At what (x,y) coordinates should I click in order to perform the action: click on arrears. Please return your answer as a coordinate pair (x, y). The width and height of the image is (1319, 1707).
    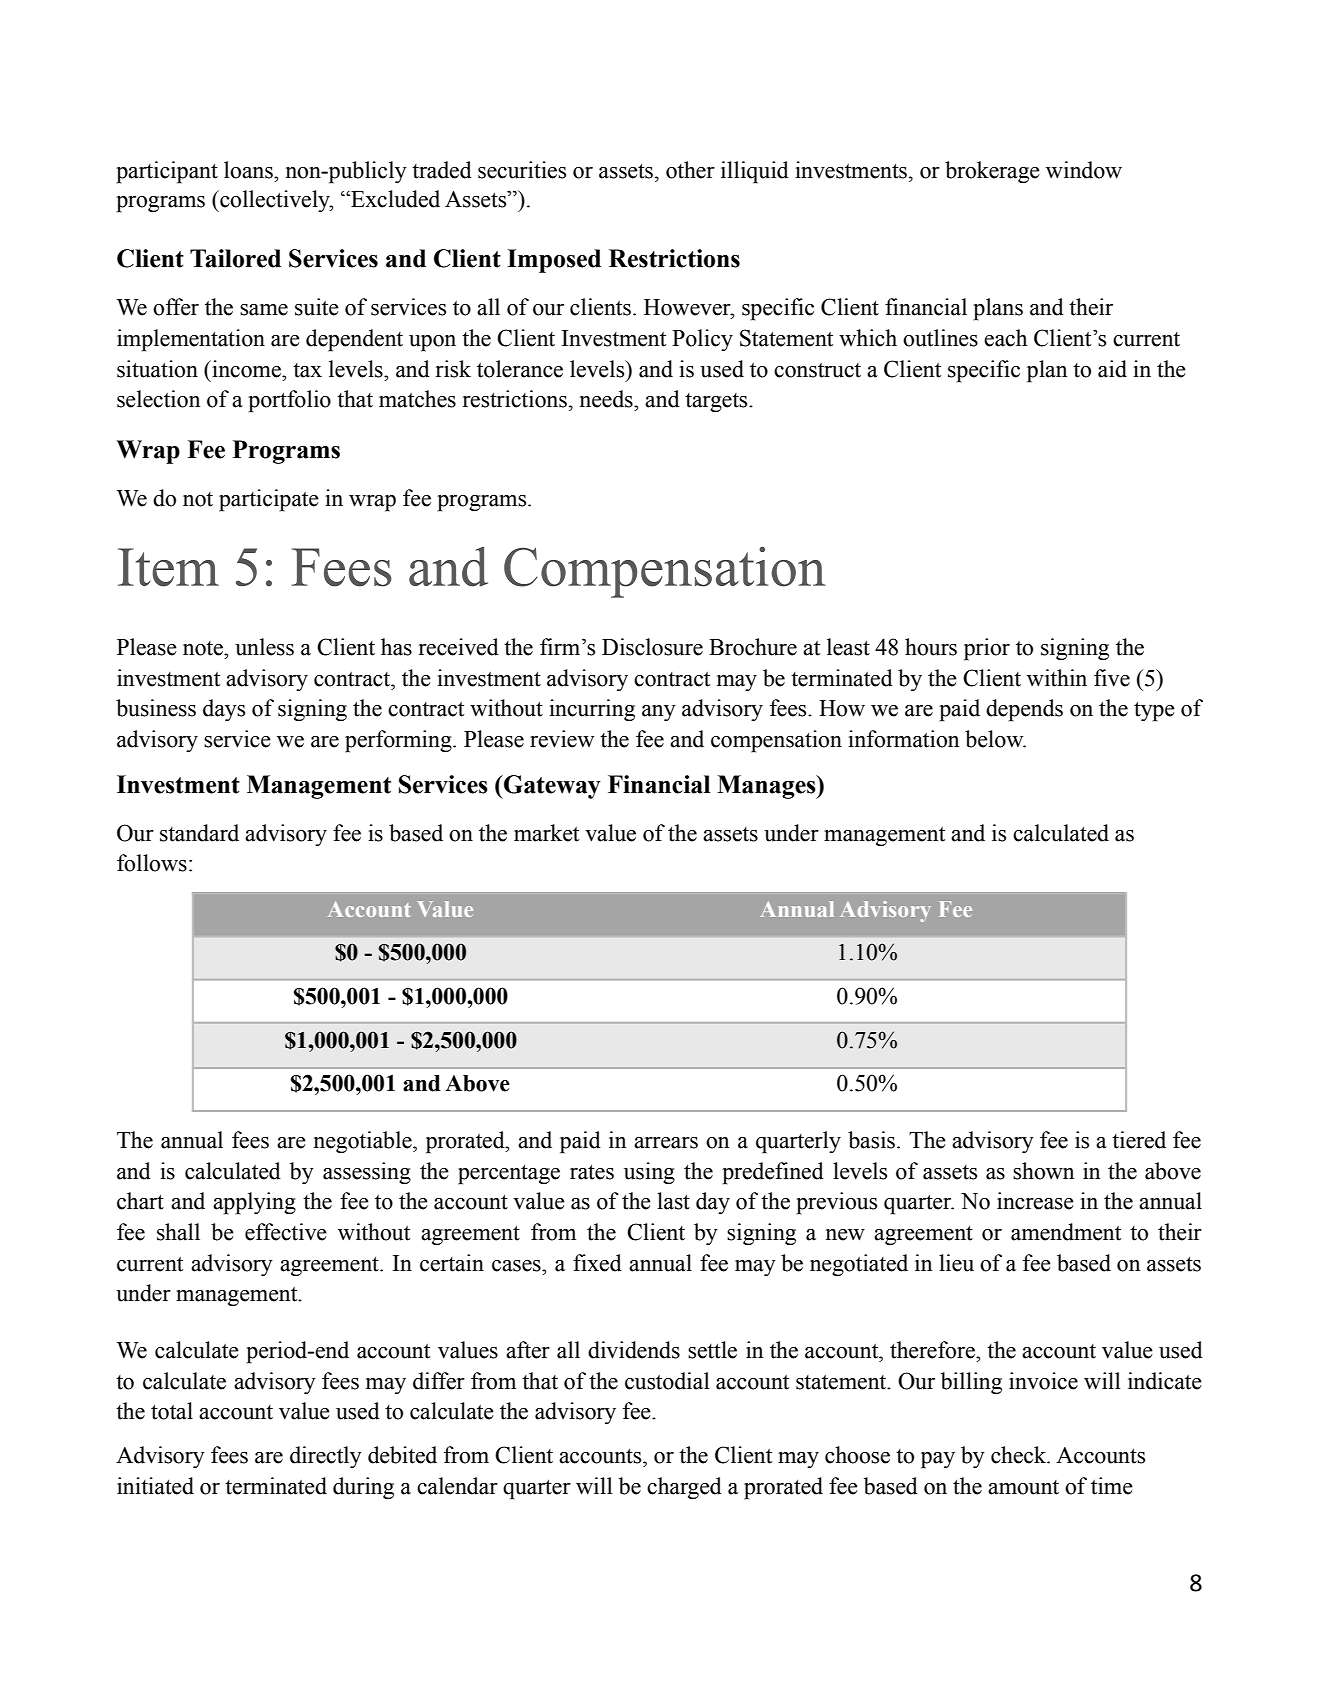
    Looking at the image, I should click on (666, 1143).
